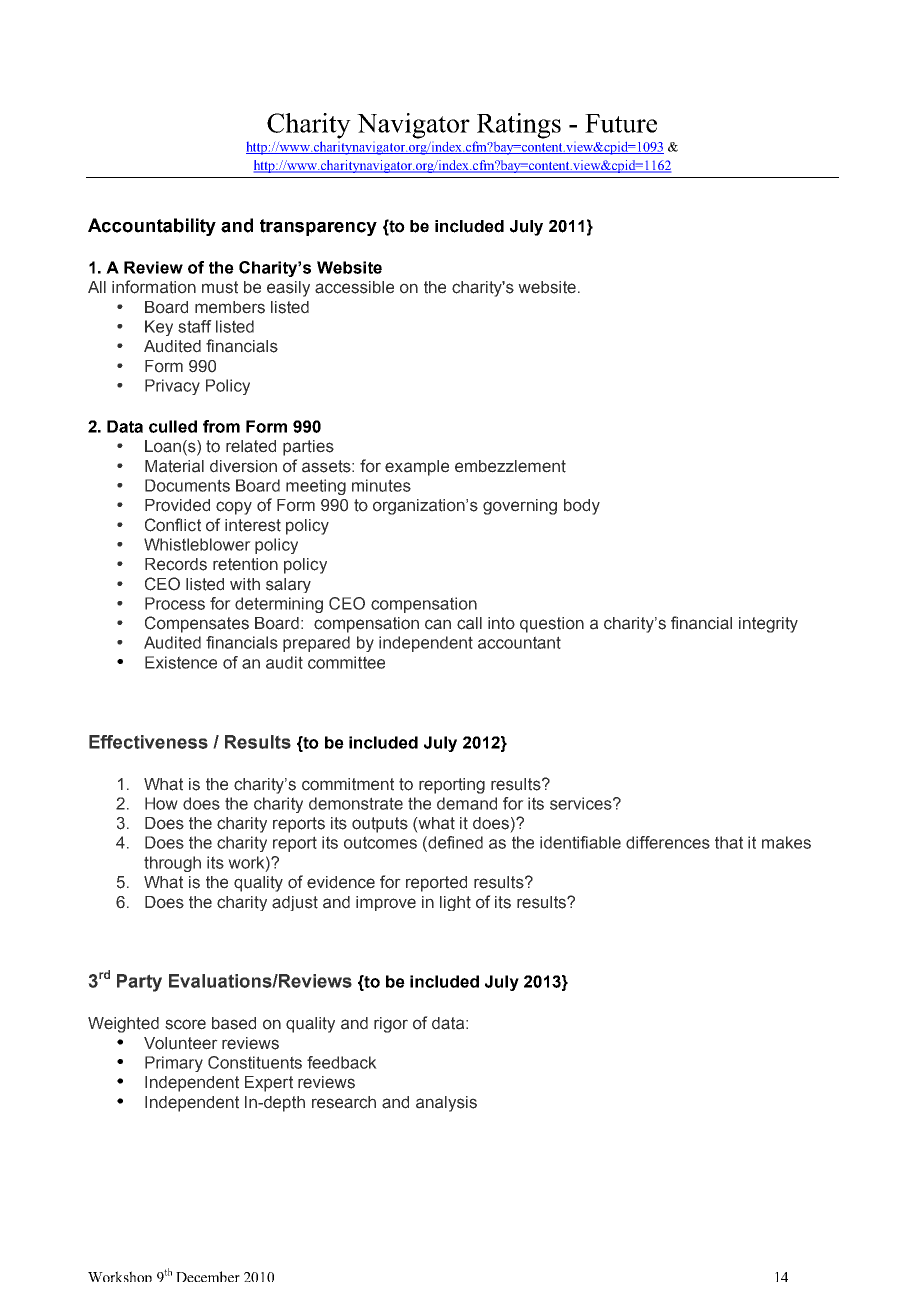 The image size is (924, 1308). Describe the element at coordinates (582, 507) in the screenshot. I see `body` at that location.
